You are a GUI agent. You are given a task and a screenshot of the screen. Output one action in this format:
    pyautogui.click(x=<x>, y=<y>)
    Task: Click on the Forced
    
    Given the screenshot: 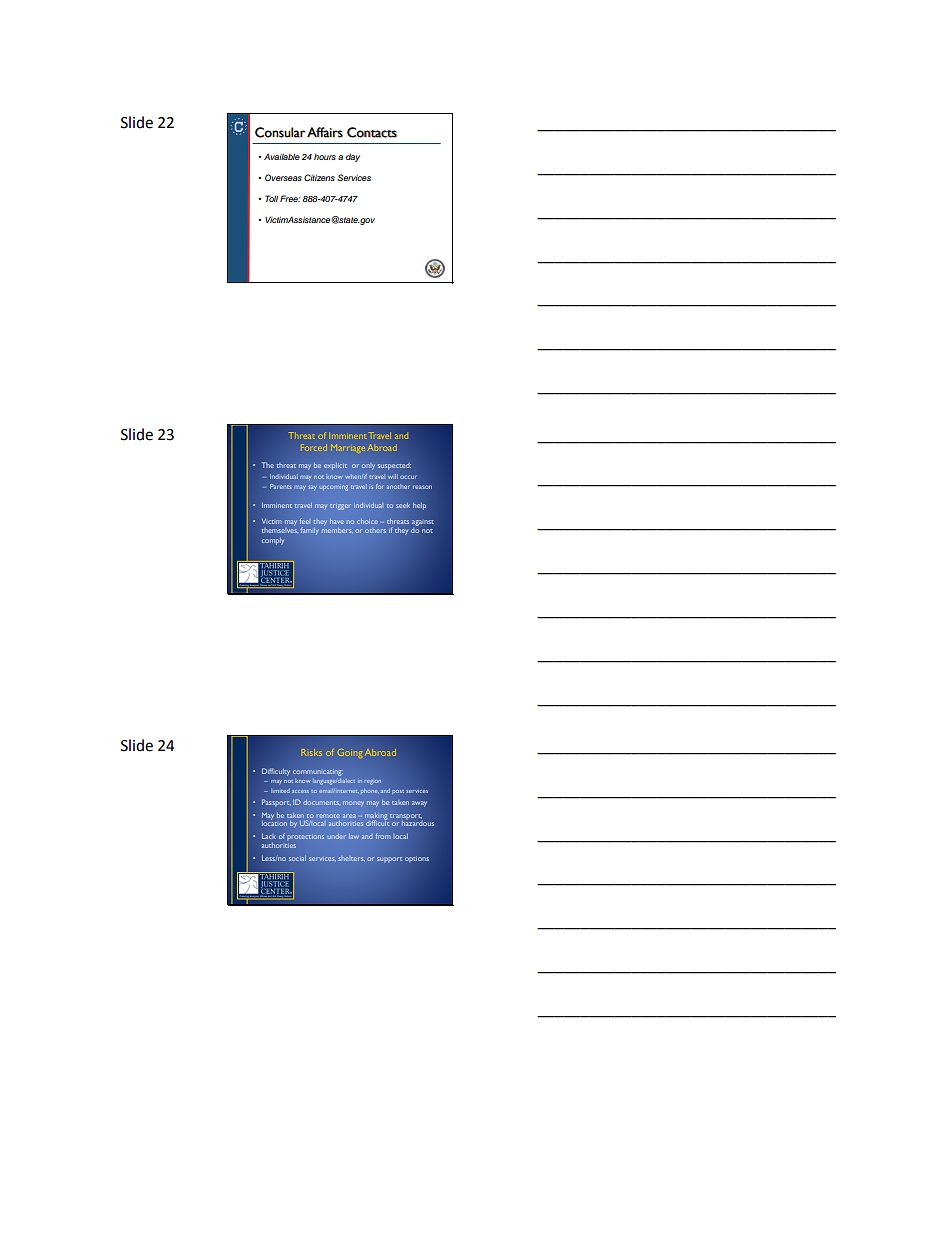 What is the action you would take?
    pyautogui.click(x=314, y=447)
